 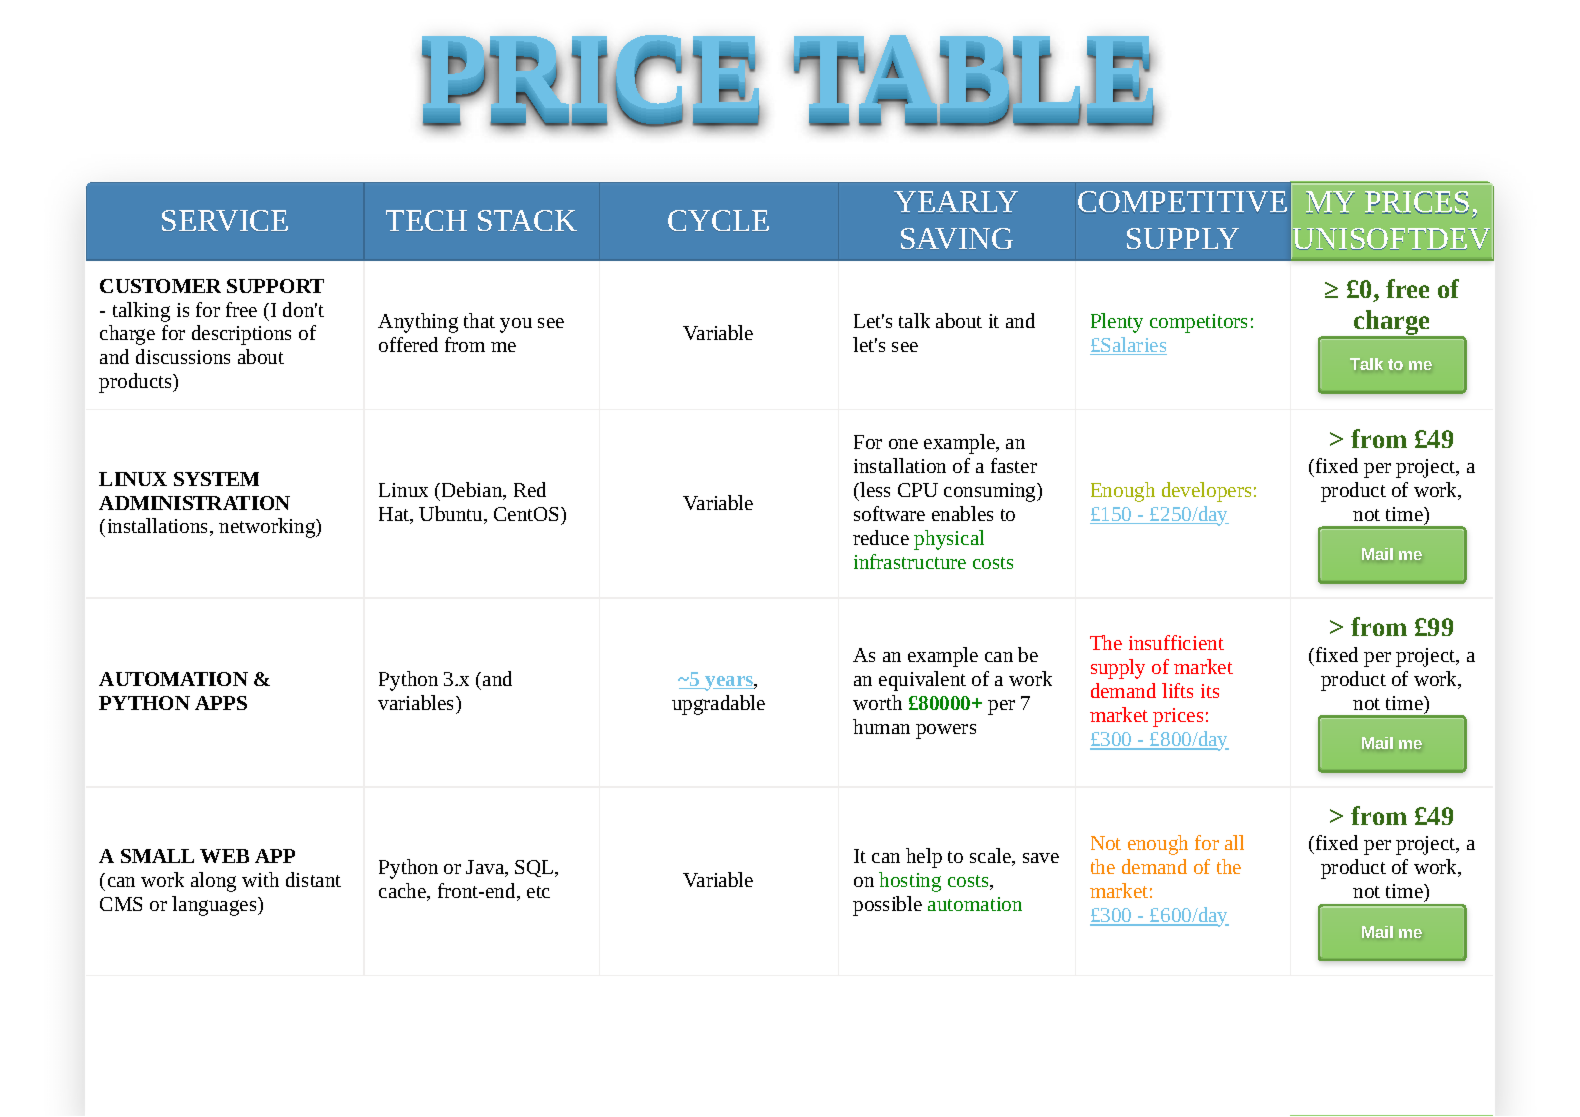 I want to click on CYCLE, so click(x=718, y=220).
